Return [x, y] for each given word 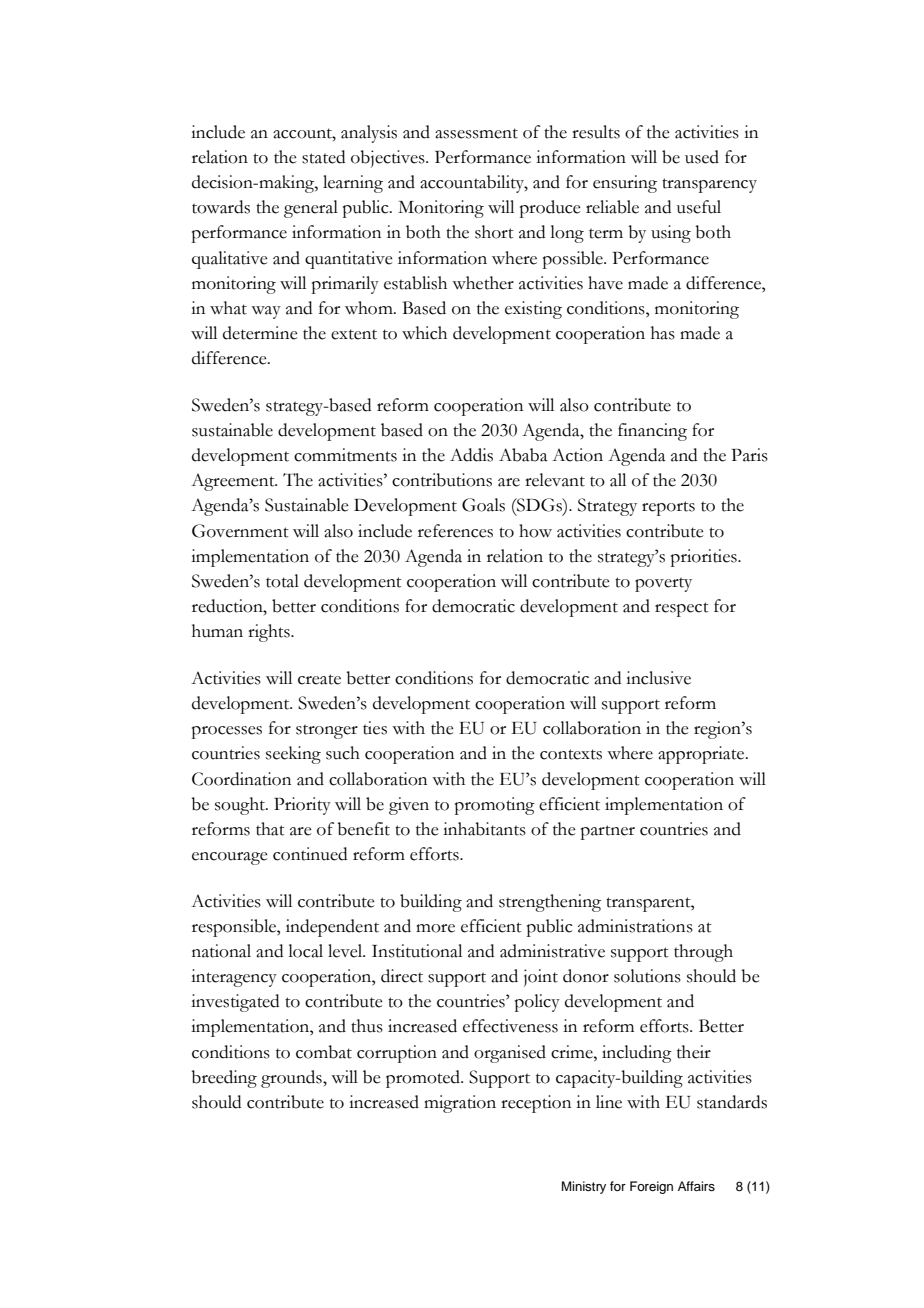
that [270, 829]
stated [323, 157]
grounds [292, 1079]
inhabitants [484, 829]
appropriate [702, 755]
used [702, 157]
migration [460, 1104]
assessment [476, 133]
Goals [483, 505]
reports [668, 508]
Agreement [234, 482]
